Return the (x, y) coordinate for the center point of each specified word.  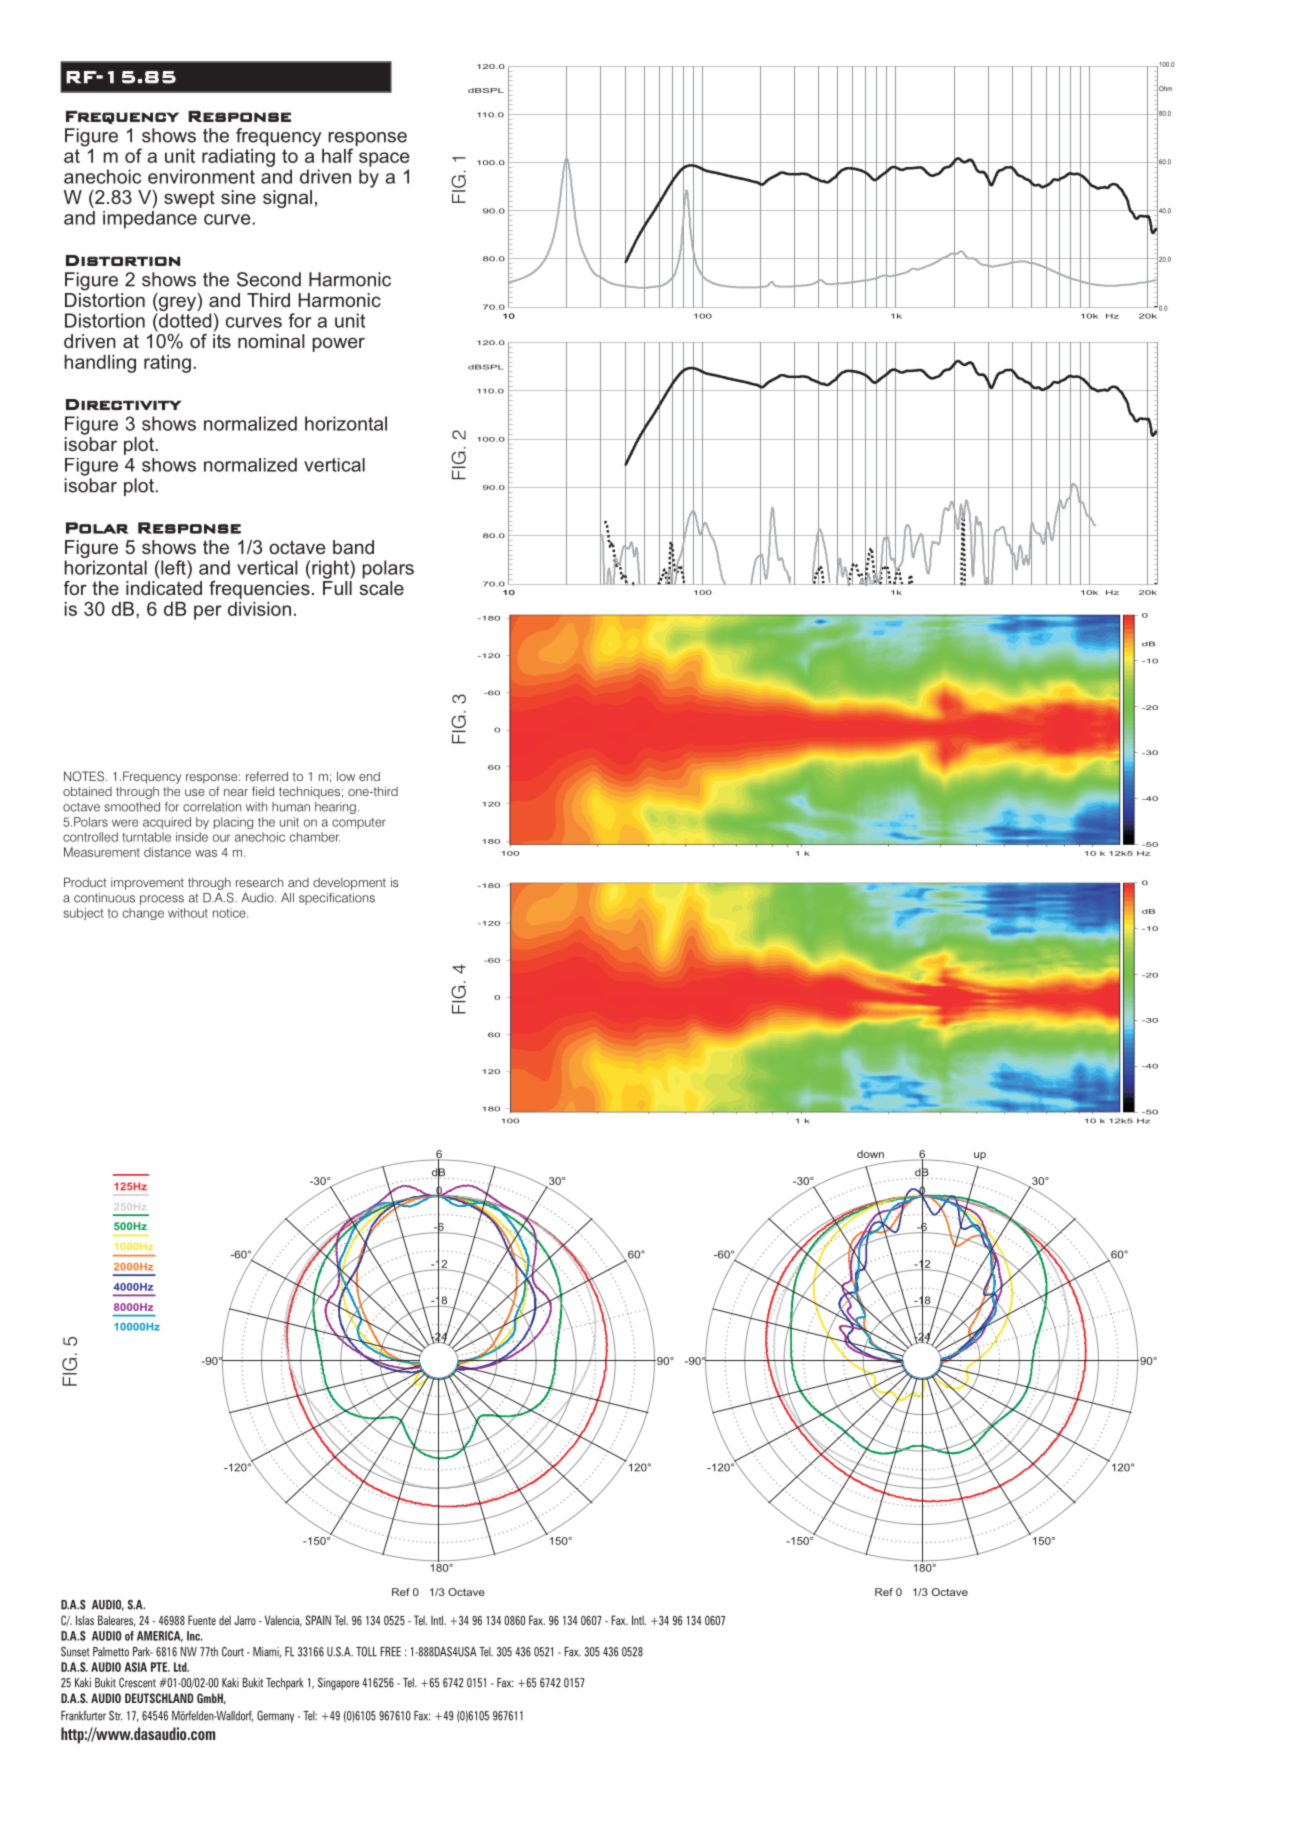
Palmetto (111, 1652)
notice (230, 913)
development (349, 883)
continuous (104, 898)
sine (238, 197)
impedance (150, 220)
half (337, 155)
